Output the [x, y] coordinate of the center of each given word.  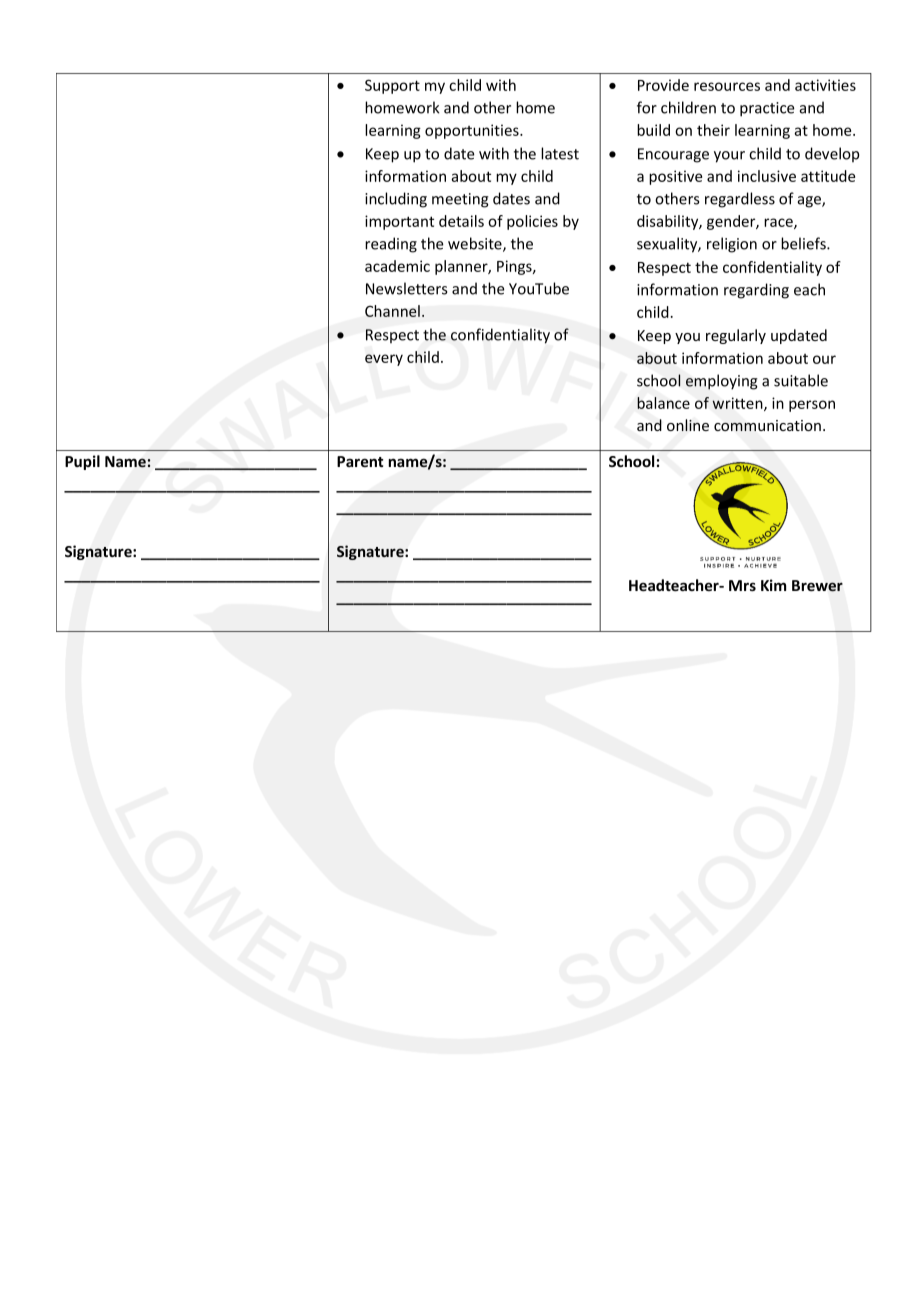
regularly [736, 336]
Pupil [82, 462]
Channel [392, 311]
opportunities [473, 131]
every [384, 360]
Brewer [817, 586]
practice [767, 109]
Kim [773, 585]
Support [392, 86]
